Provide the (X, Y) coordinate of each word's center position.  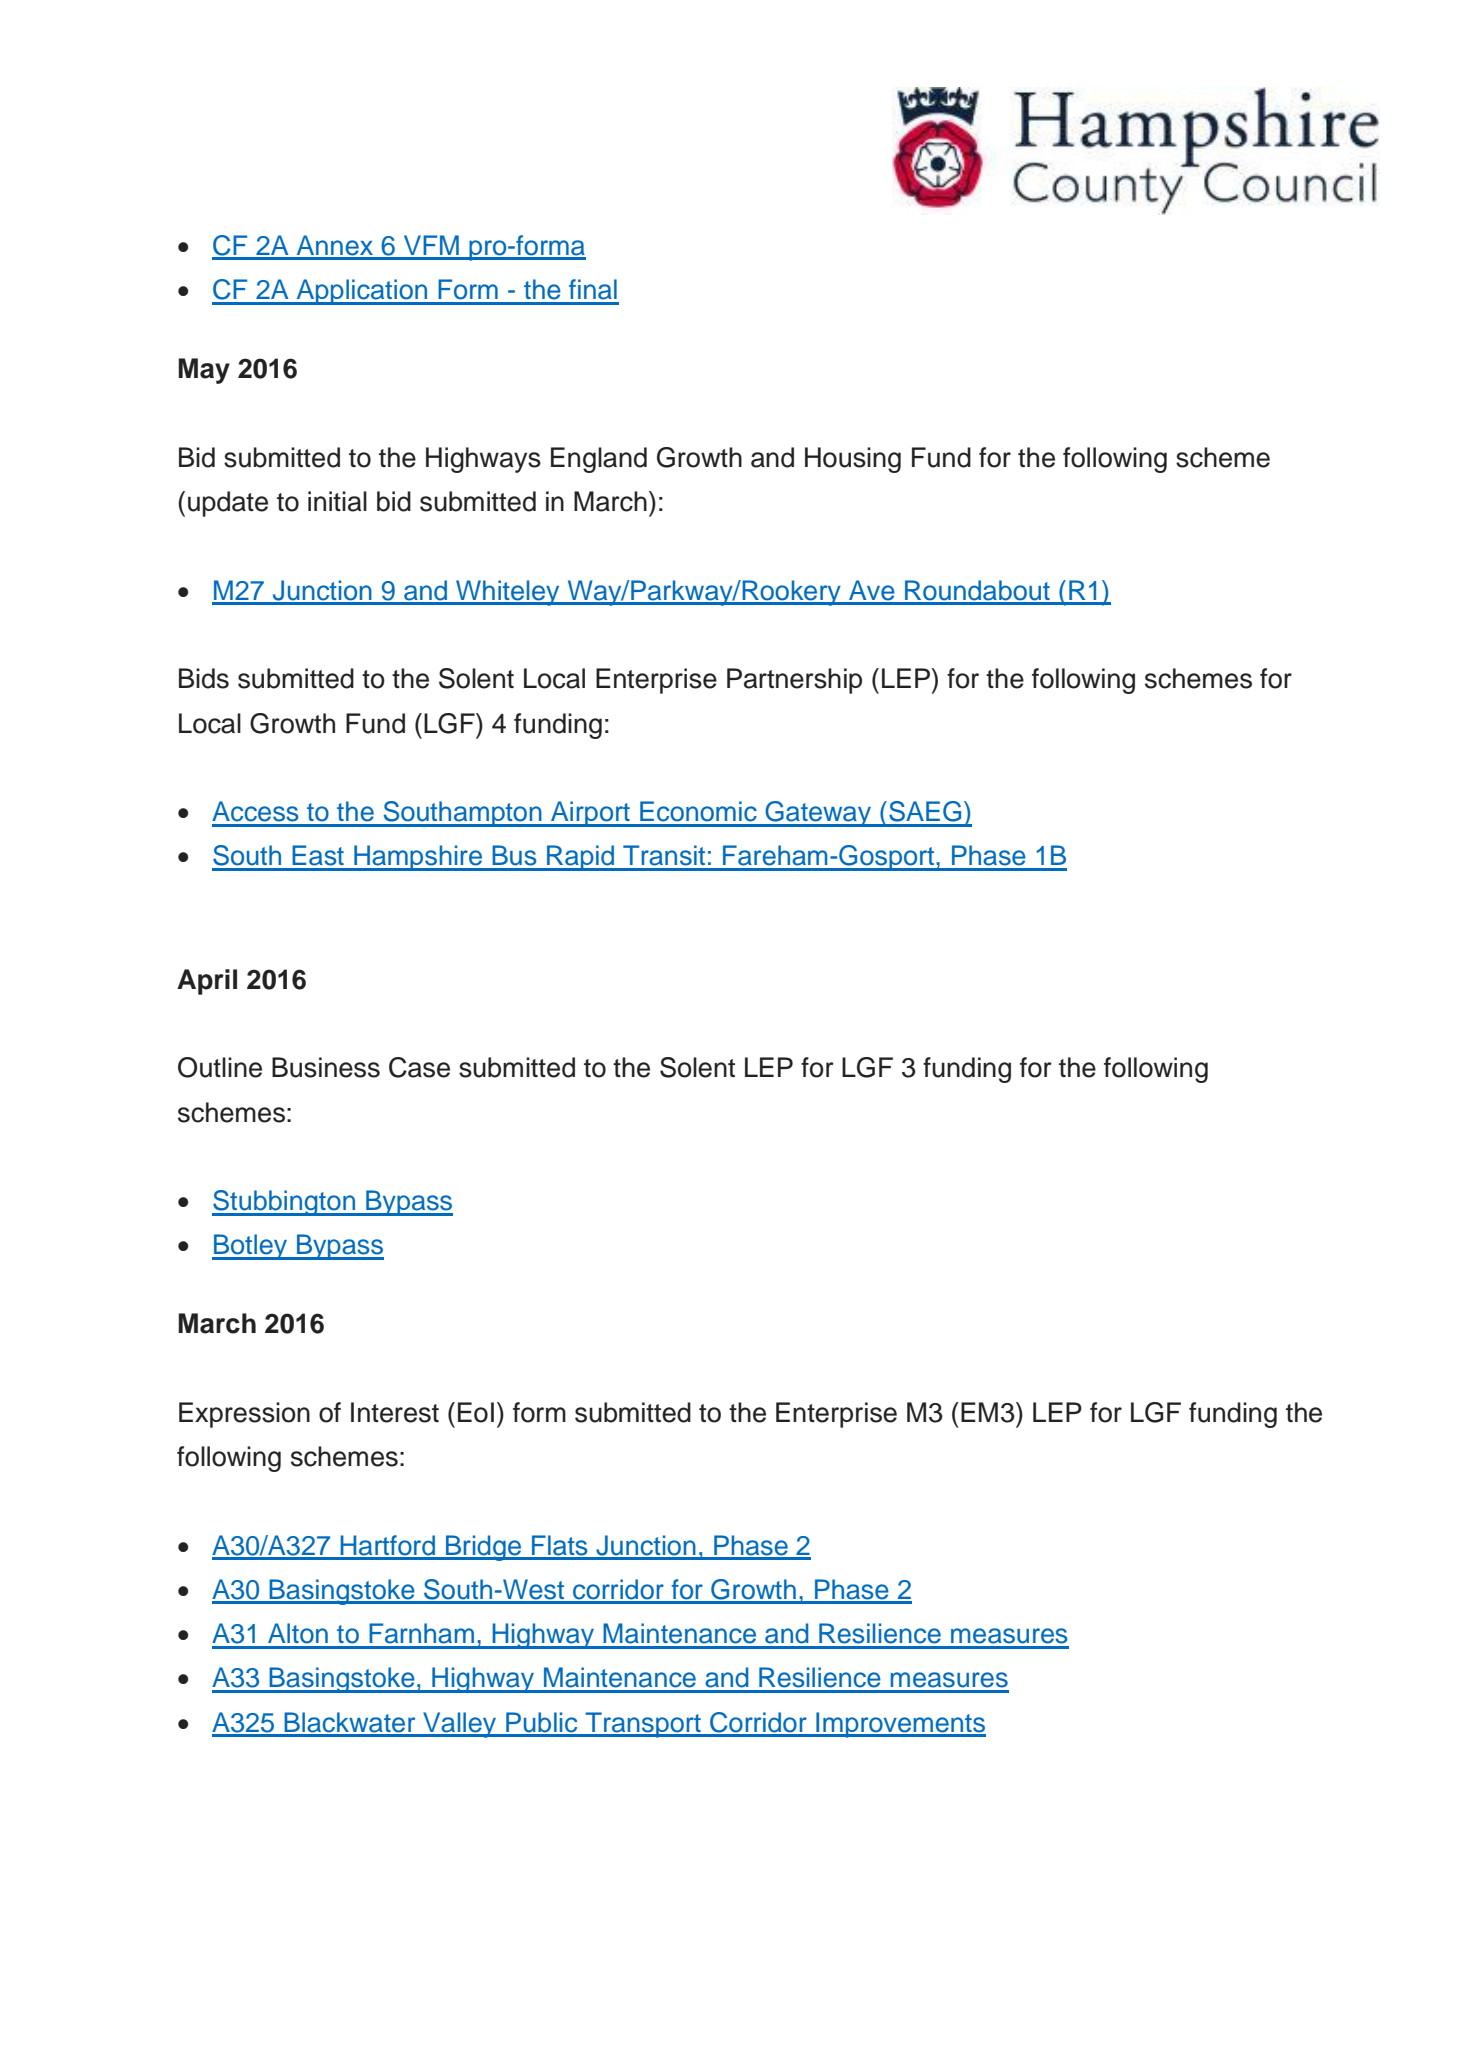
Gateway (818, 814)
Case (419, 1067)
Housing (853, 460)
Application (362, 292)
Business (326, 1067)
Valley (460, 1725)
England (599, 460)
